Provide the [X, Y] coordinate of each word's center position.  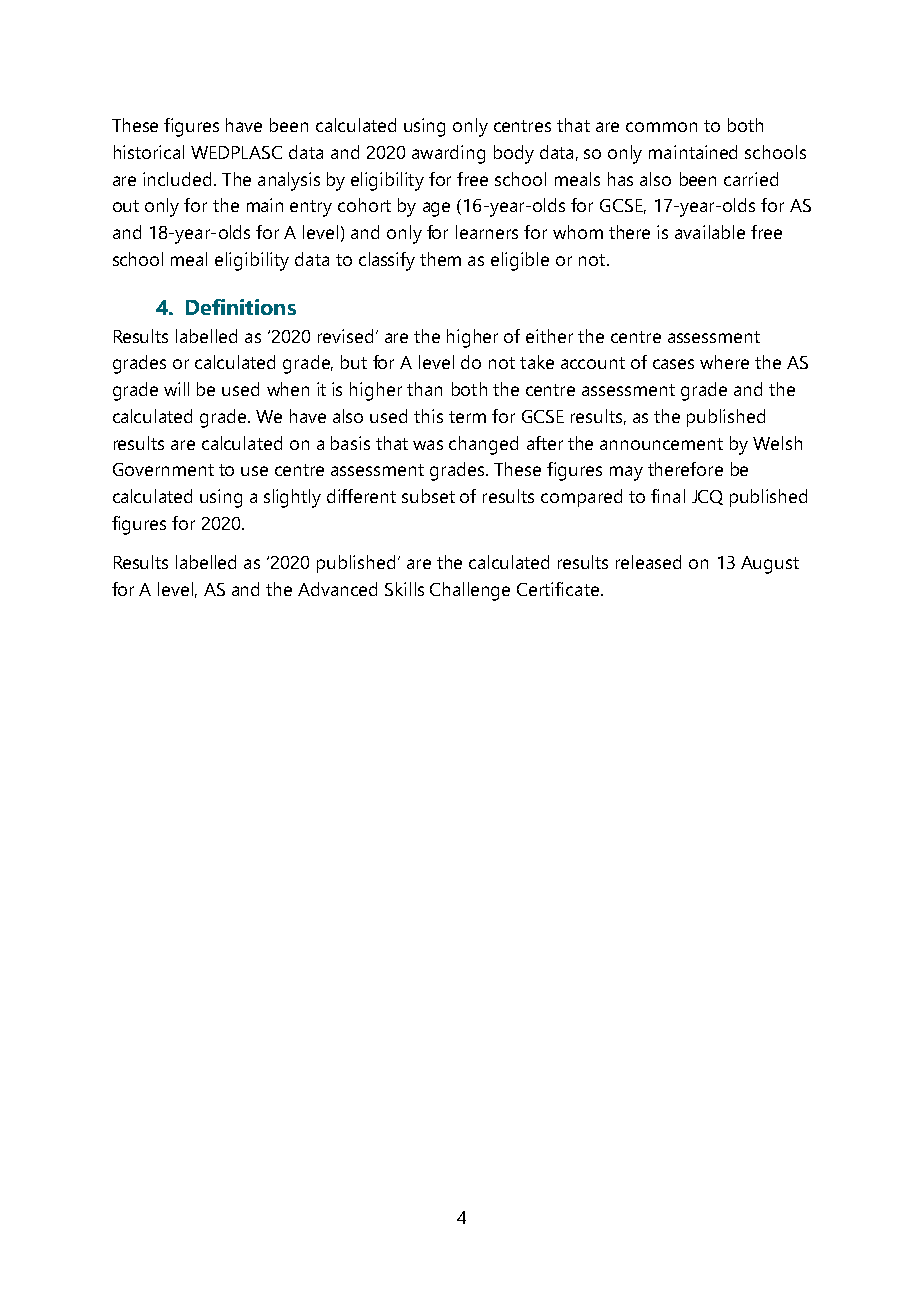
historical [149, 152]
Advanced [337, 589]
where [724, 362]
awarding [448, 154]
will [176, 389]
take [537, 362]
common [661, 127]
